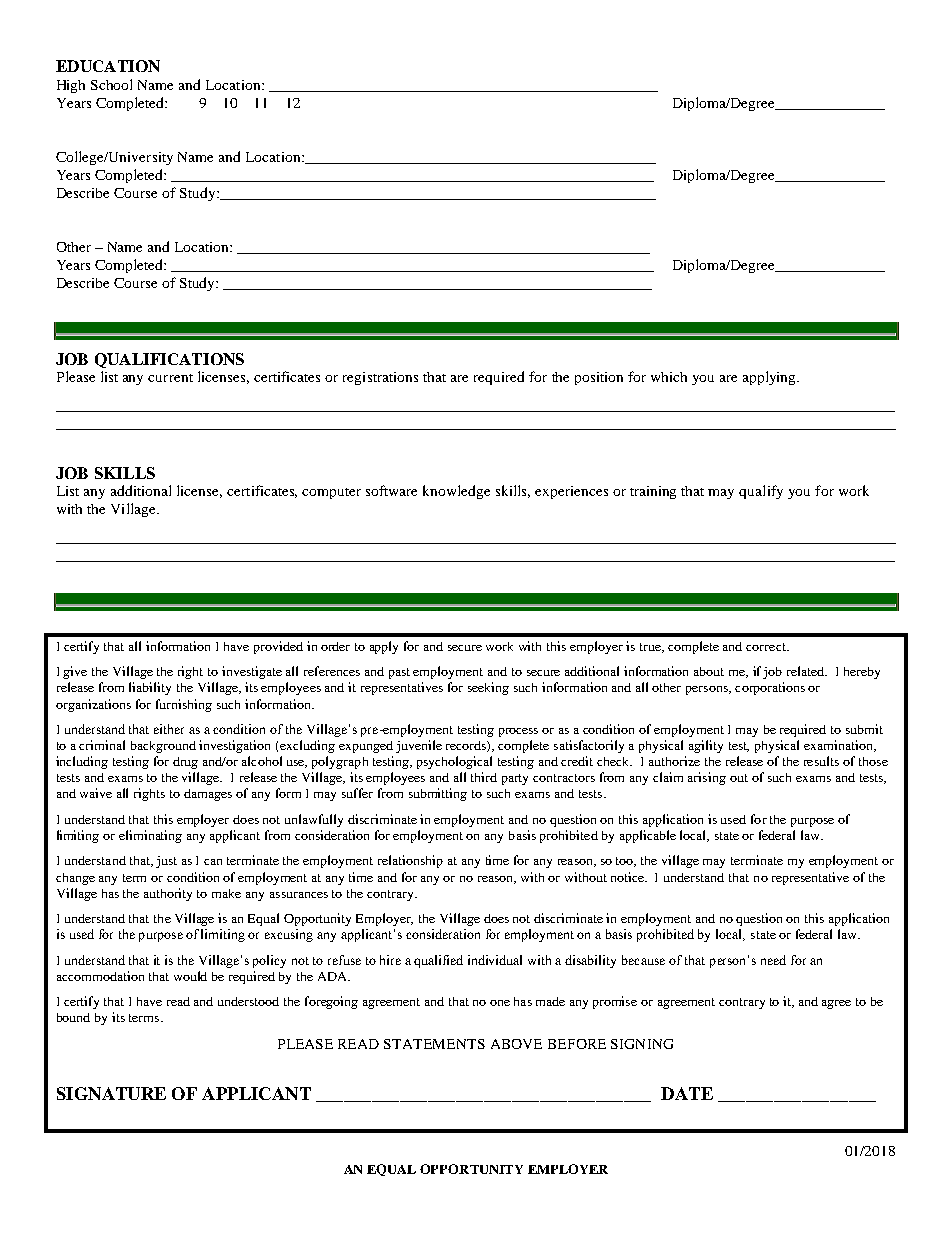 This screenshot has width=952, height=1233. Describe the element at coordinates (669, 377) in the screenshot. I see `which` at that location.
